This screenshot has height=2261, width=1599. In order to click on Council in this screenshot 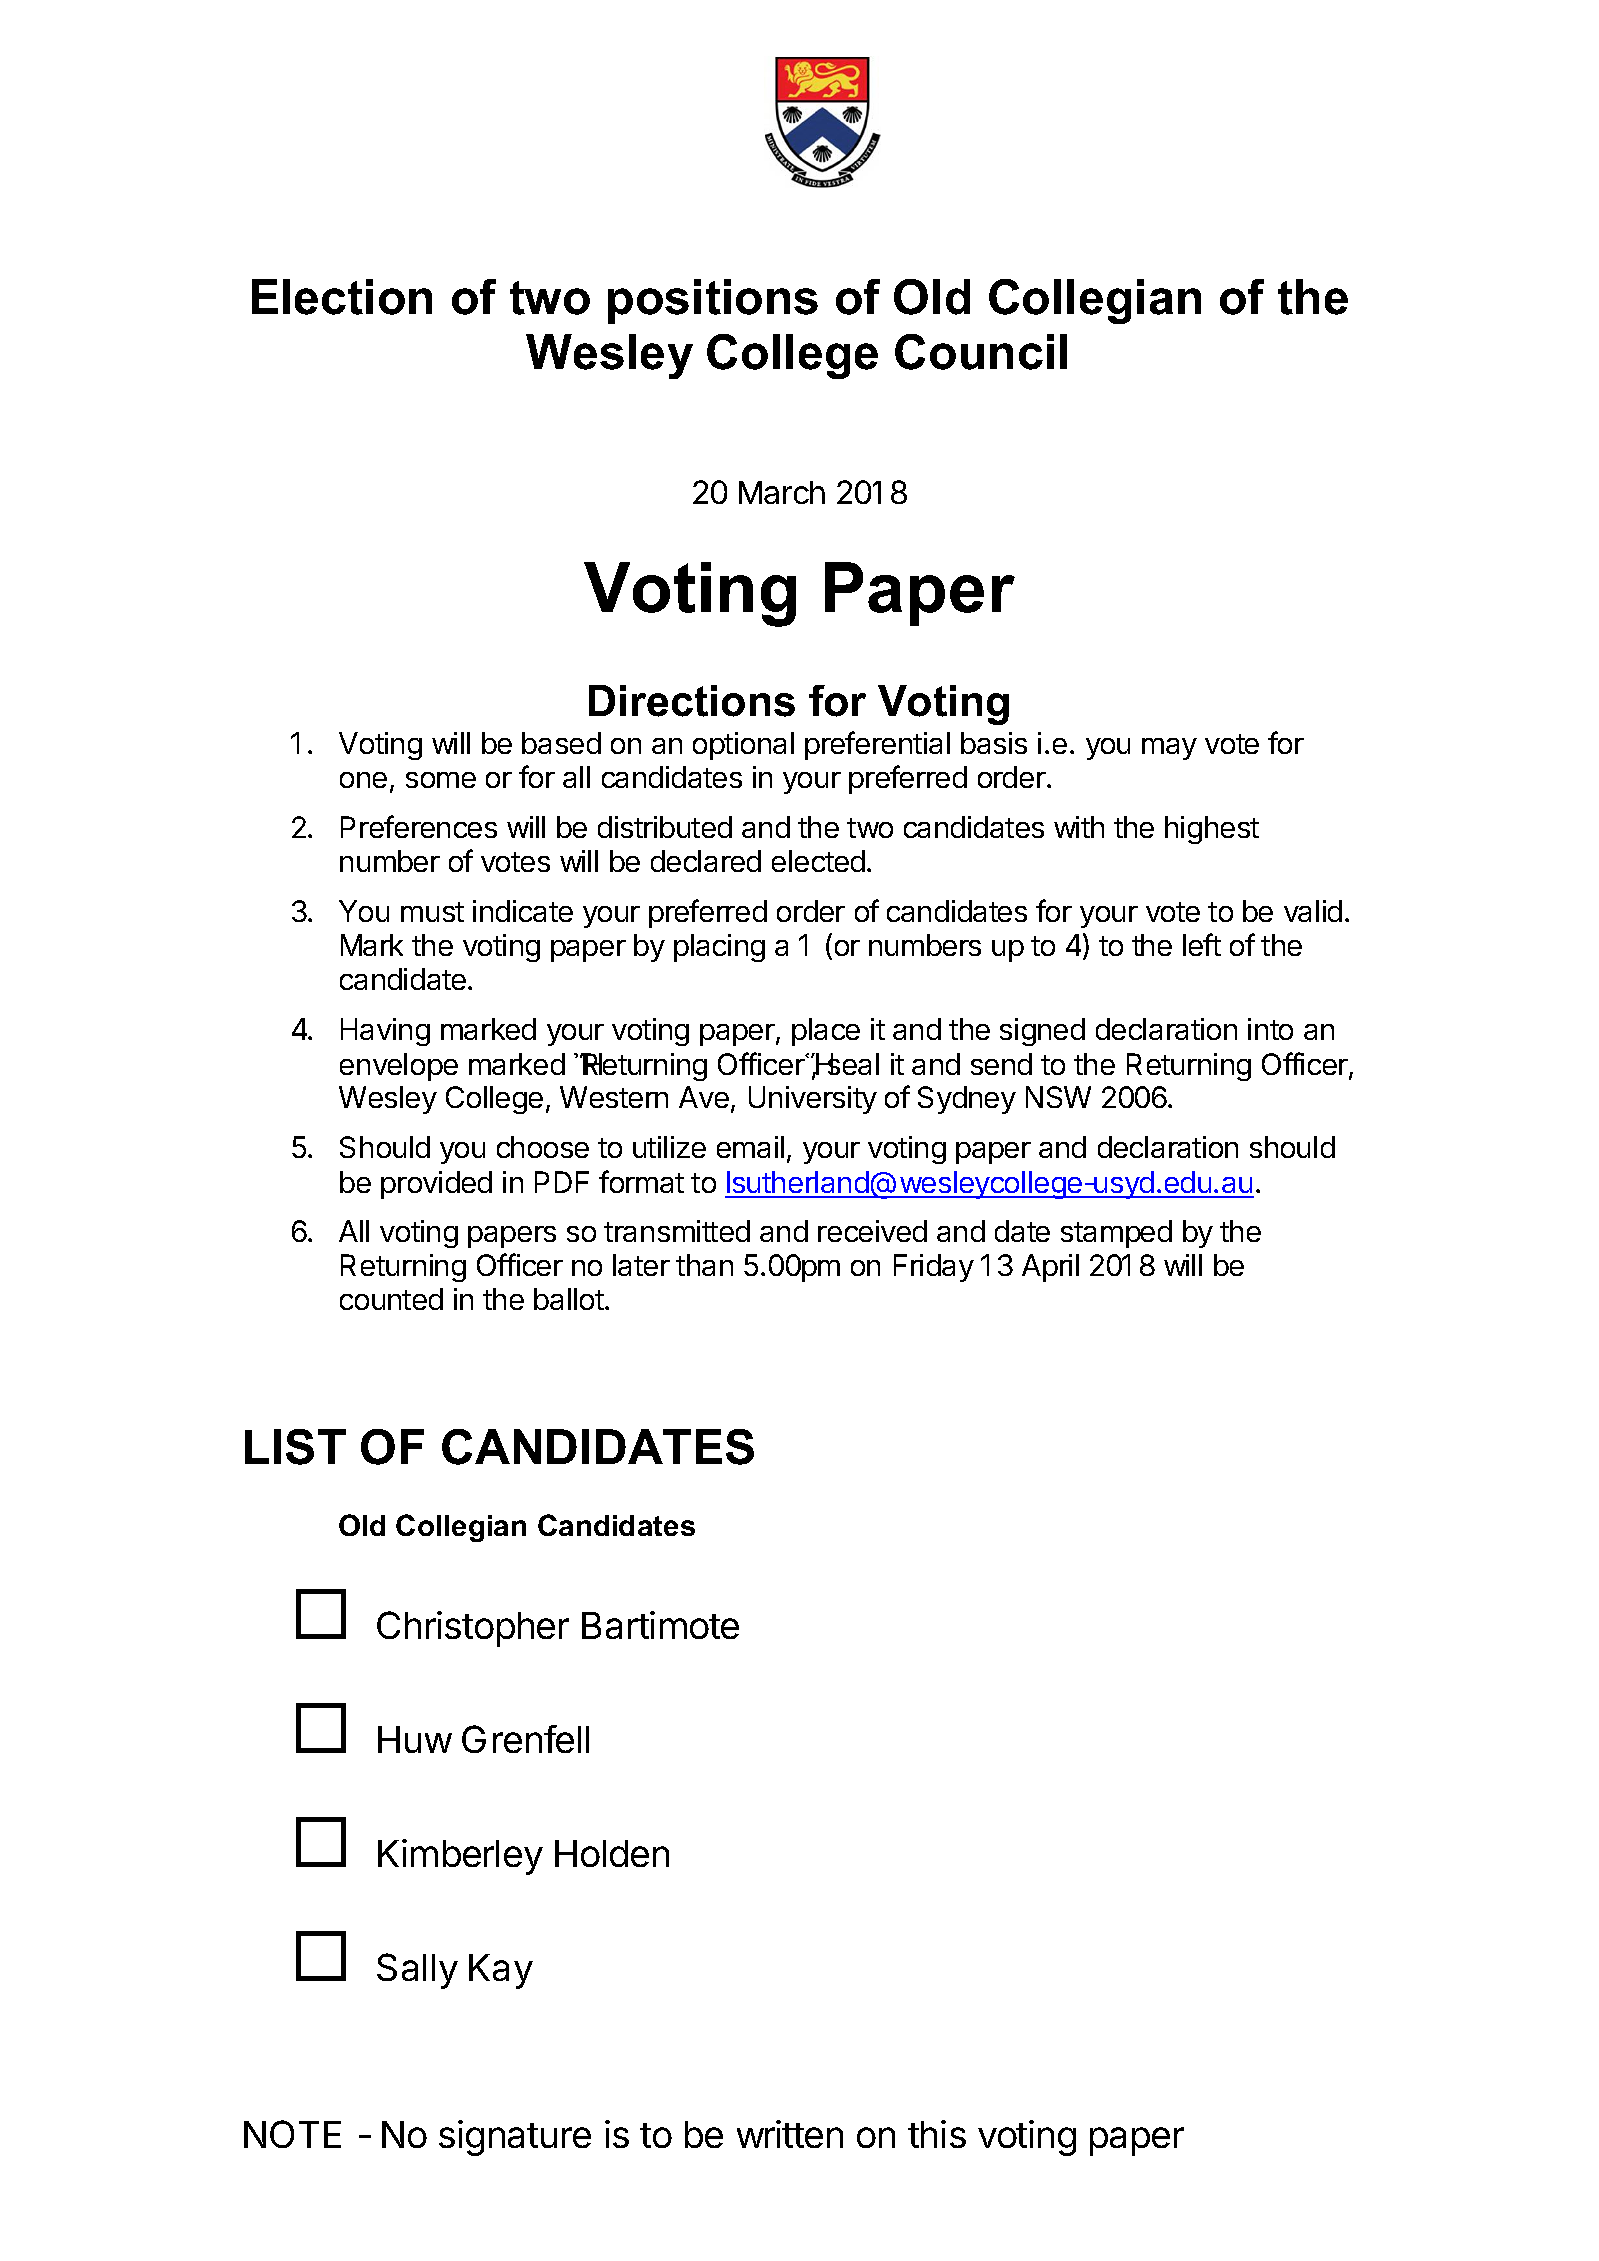, I will do `click(981, 352)`.
